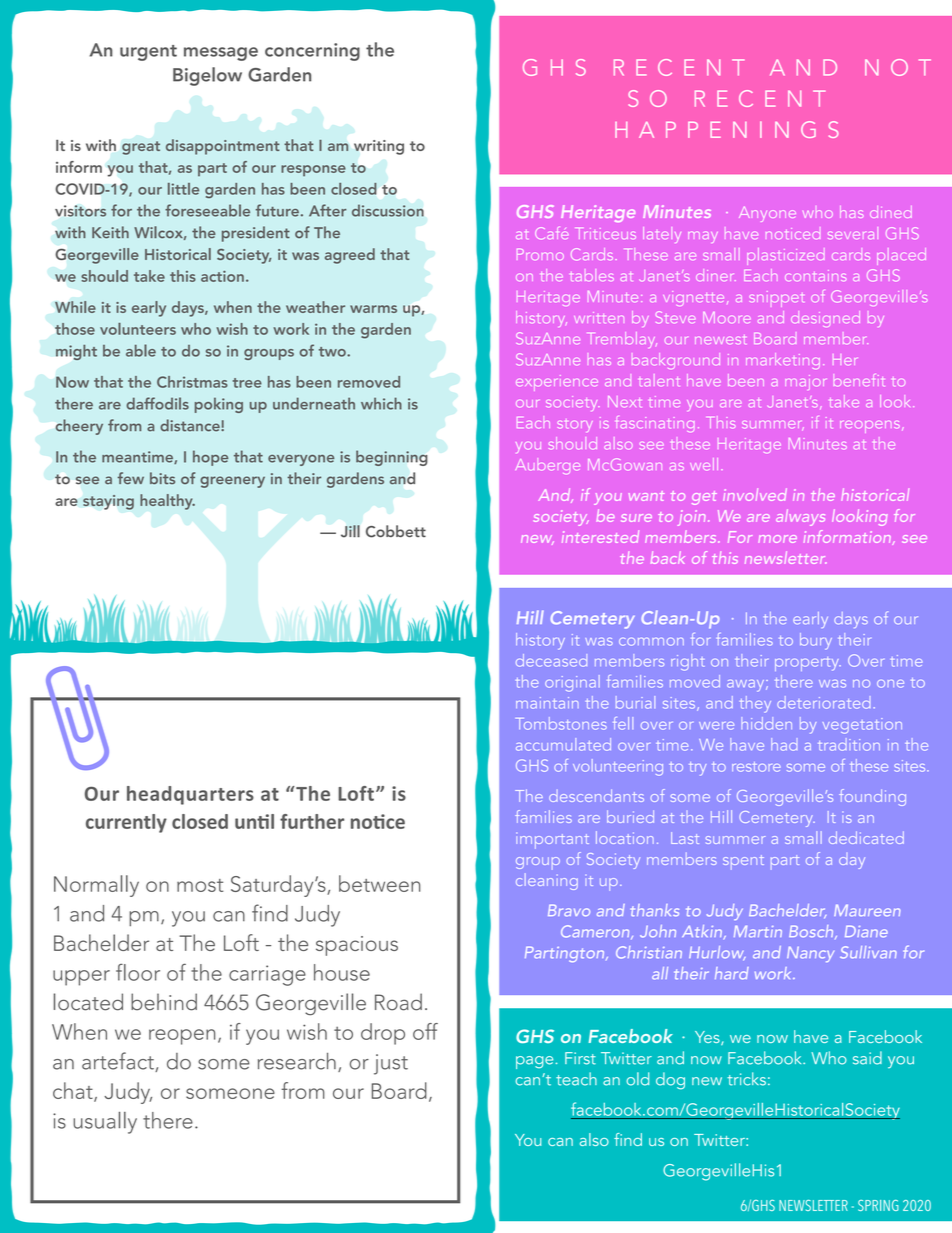 The height and width of the image is (1233, 952). Describe the element at coordinates (379, 147) in the image. I see `writing` at that location.
